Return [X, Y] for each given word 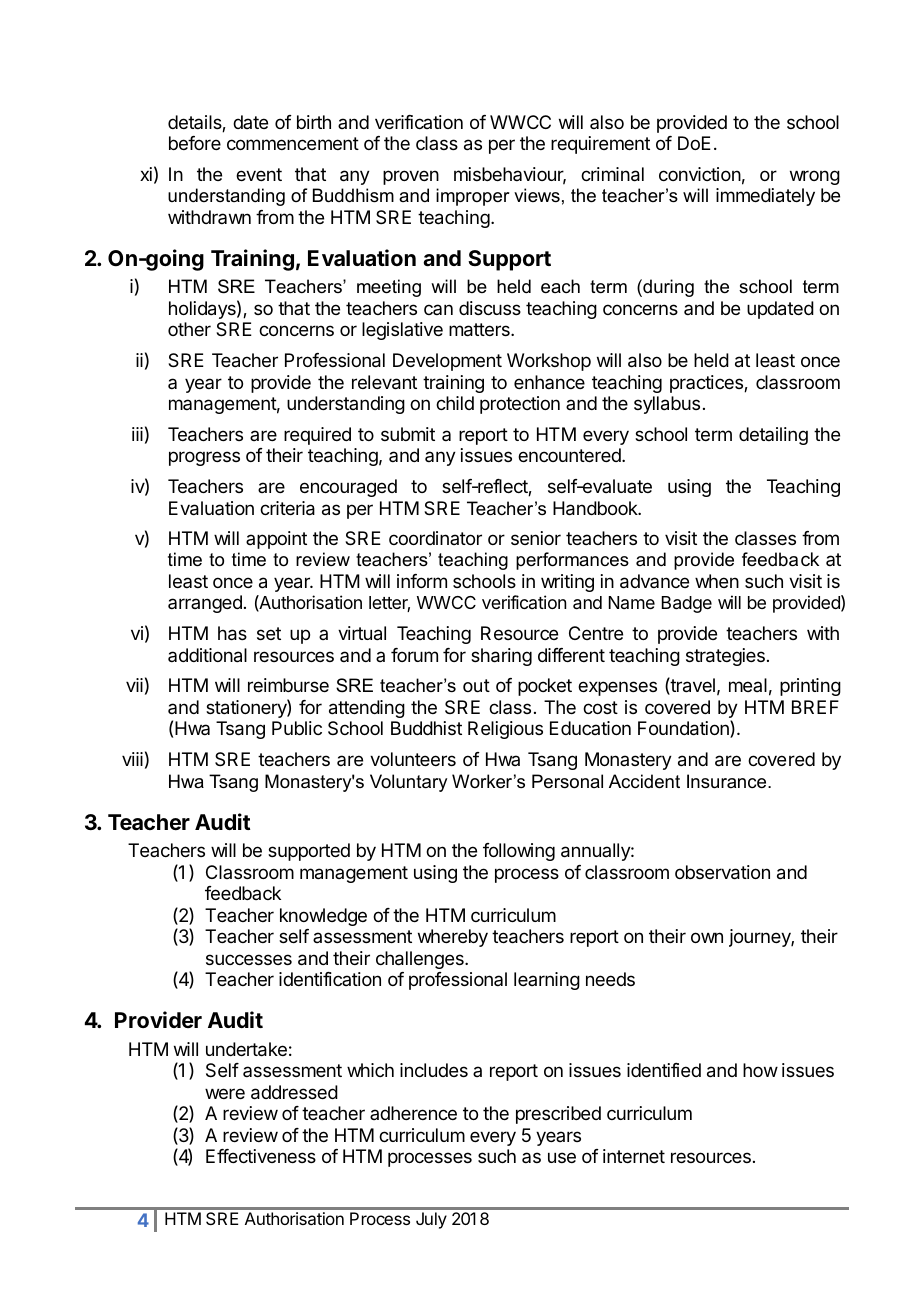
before [195, 143]
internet [634, 1156]
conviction [700, 174]
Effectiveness [261, 1156]
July [431, 1220]
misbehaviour [510, 175]
